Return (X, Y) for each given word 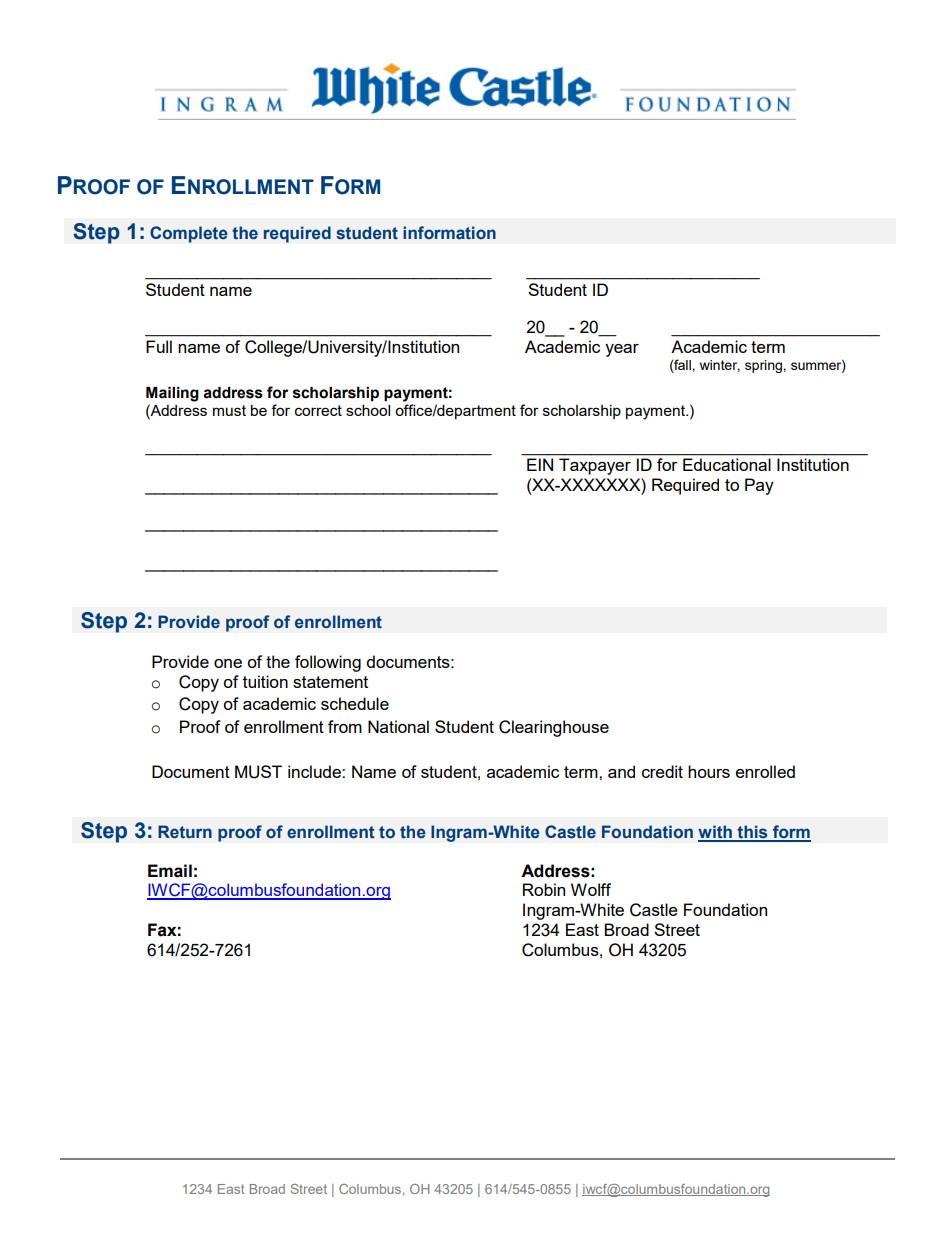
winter (720, 366)
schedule (355, 703)
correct (318, 410)
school (368, 410)
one (228, 663)
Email (170, 871)
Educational (727, 464)
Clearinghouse (554, 728)
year (622, 350)
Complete (189, 234)
